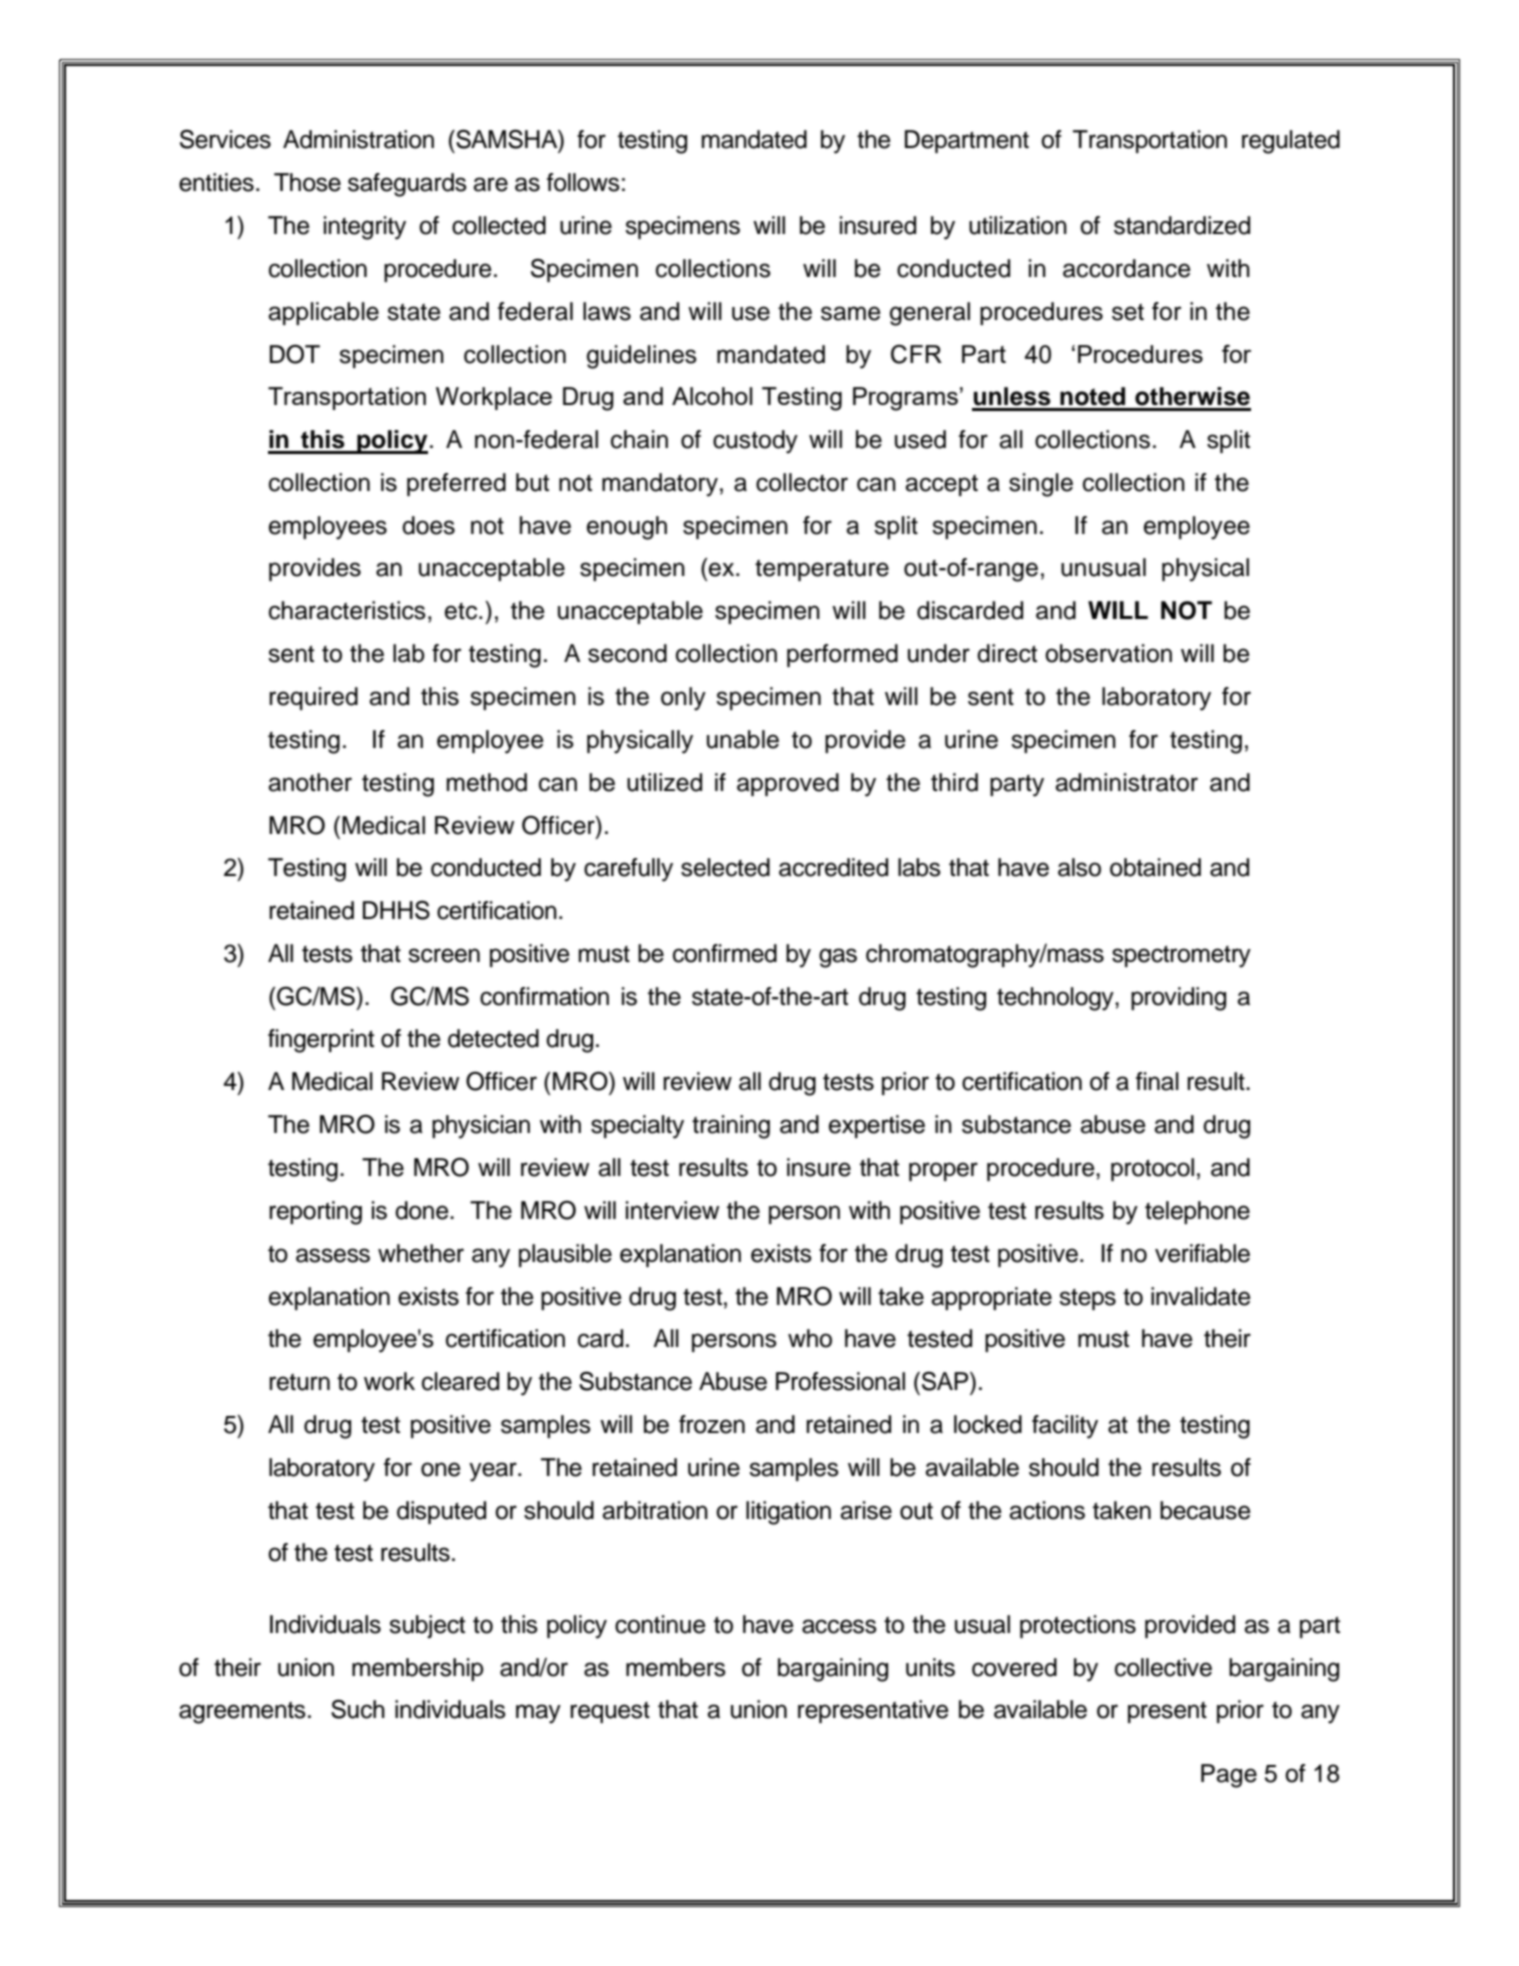 The height and width of the screenshot is (1966, 1519). I want to click on Those, so click(307, 182).
